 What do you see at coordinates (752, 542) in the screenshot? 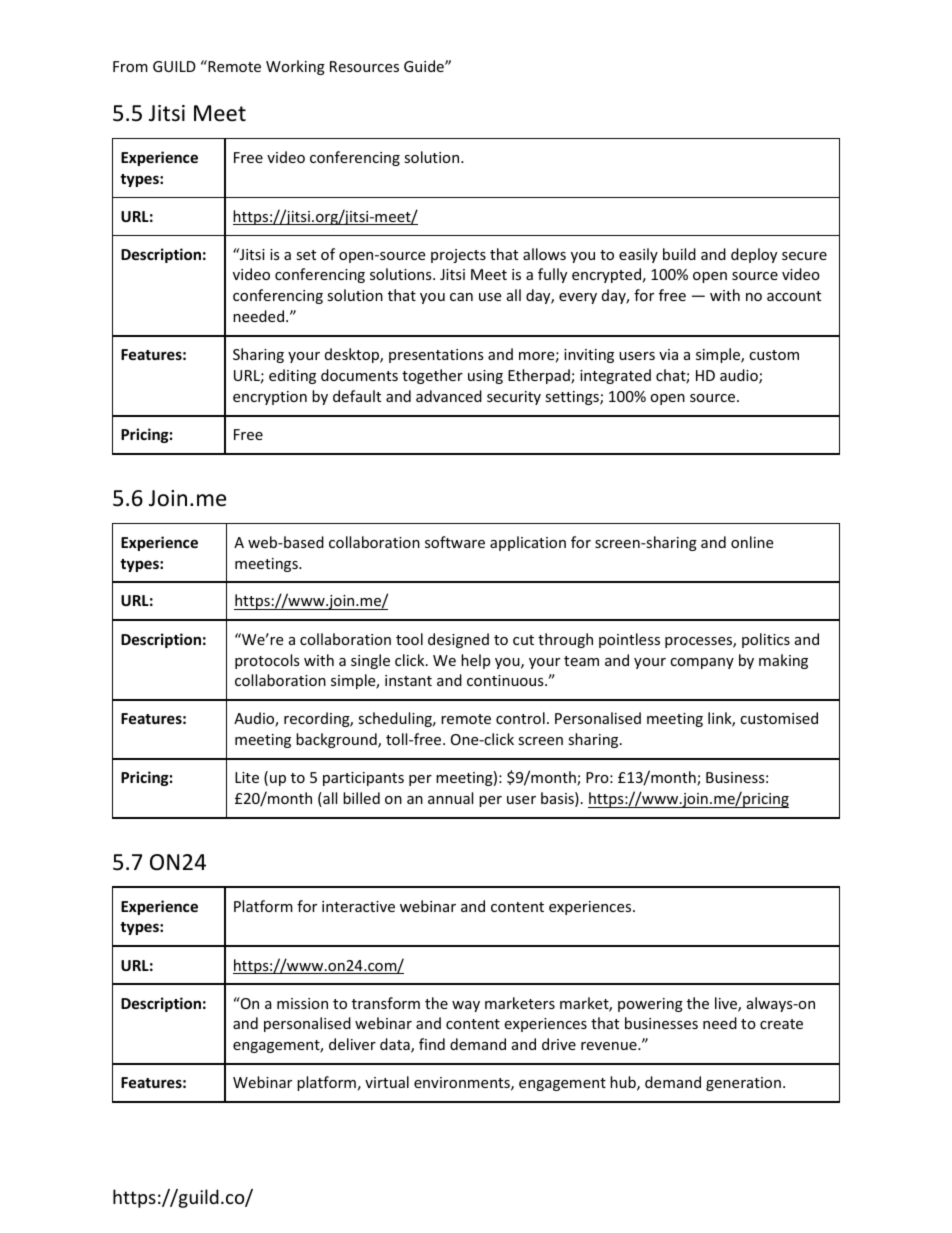
I see `online` at bounding box center [752, 542].
